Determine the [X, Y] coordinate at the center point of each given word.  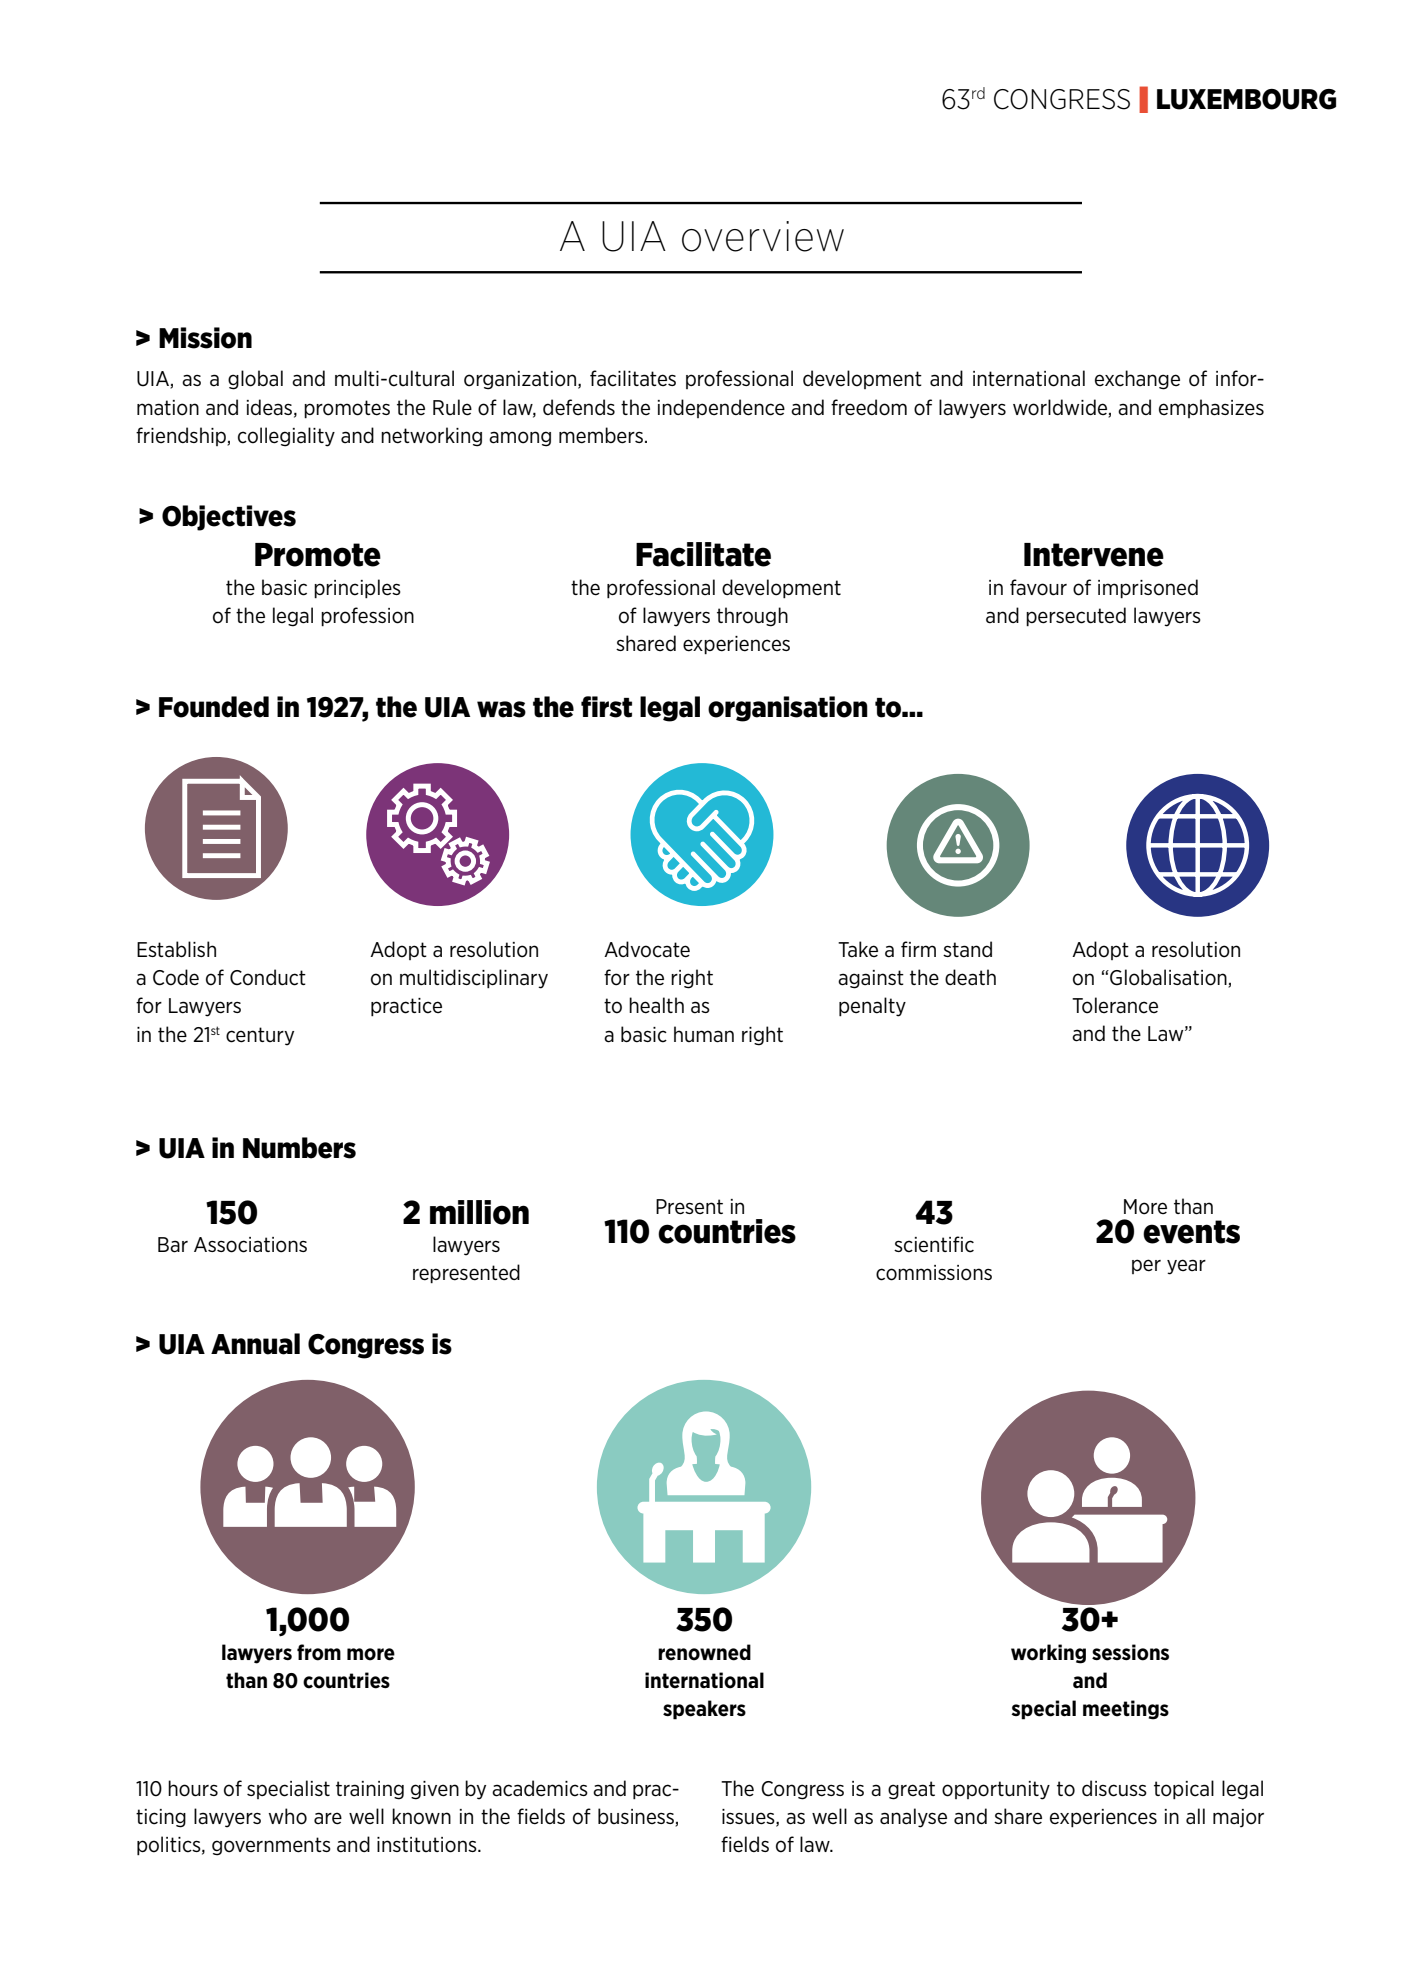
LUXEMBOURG [1246, 99]
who [288, 1816]
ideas [271, 408]
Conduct [268, 977]
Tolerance [1115, 1005]
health [656, 1005]
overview [763, 236]
